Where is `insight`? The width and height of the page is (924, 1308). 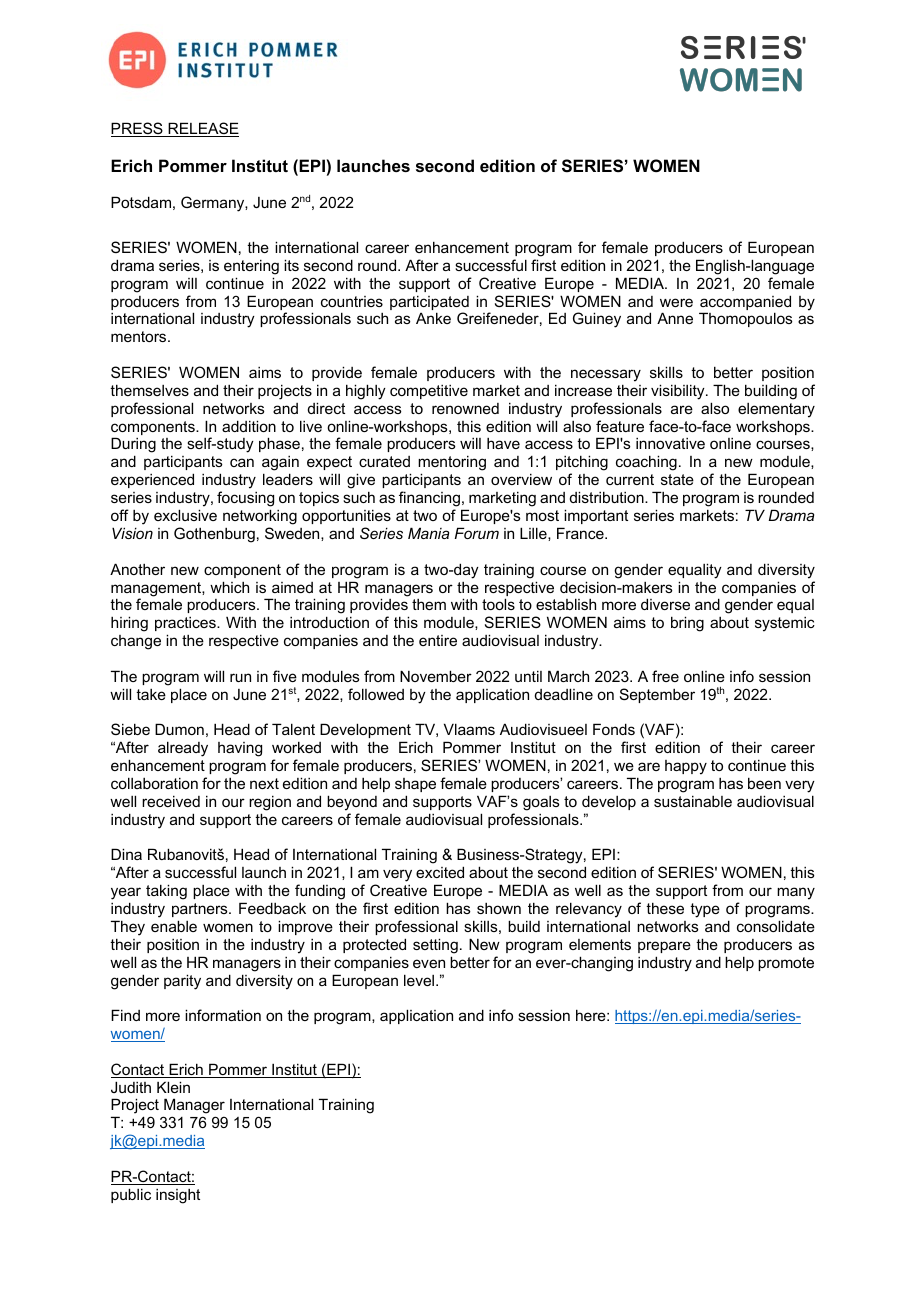
insight is located at coordinates (178, 1196).
